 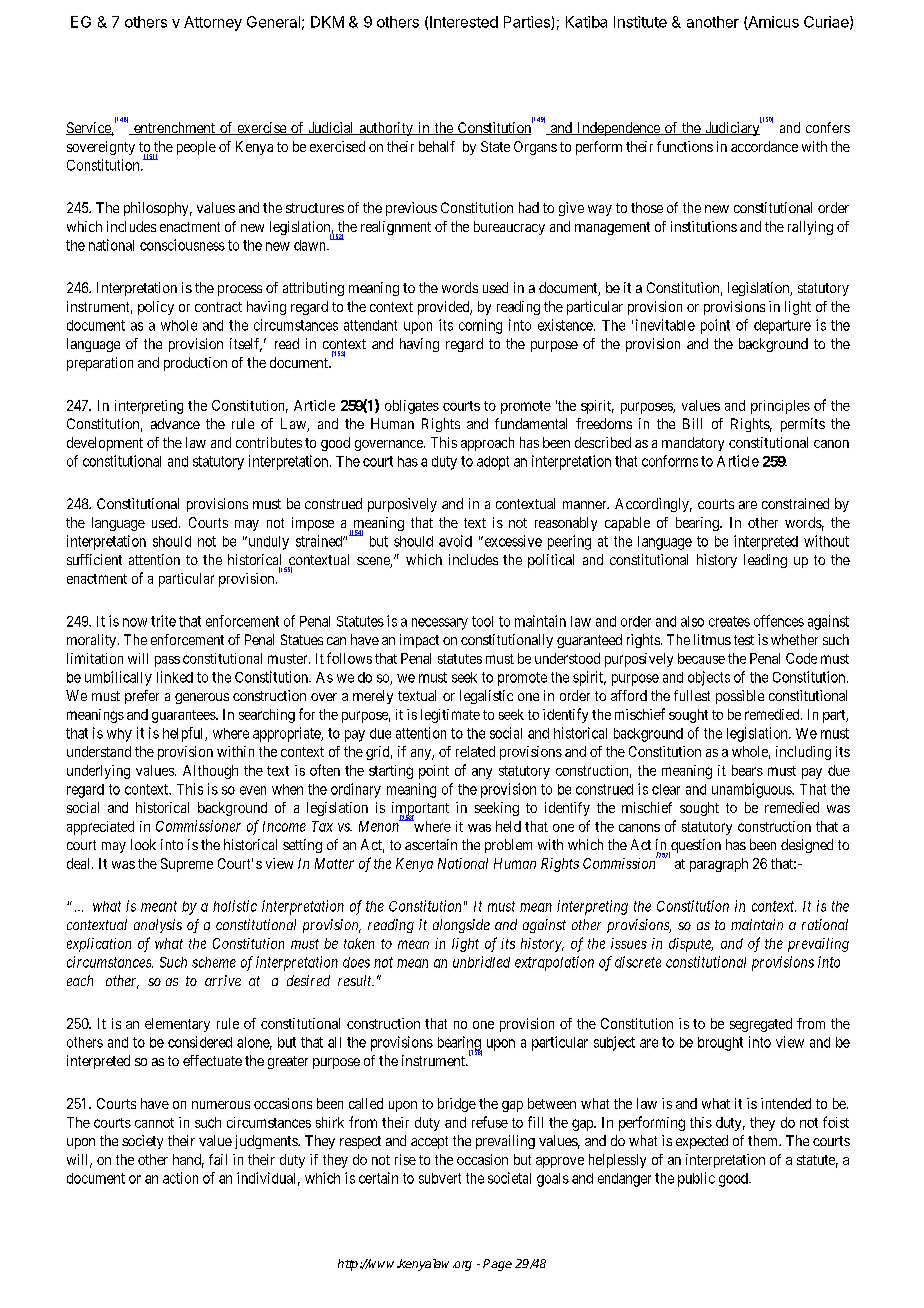 What do you see at coordinates (440, 624) in the screenshot?
I see `necessary` at bounding box center [440, 624].
